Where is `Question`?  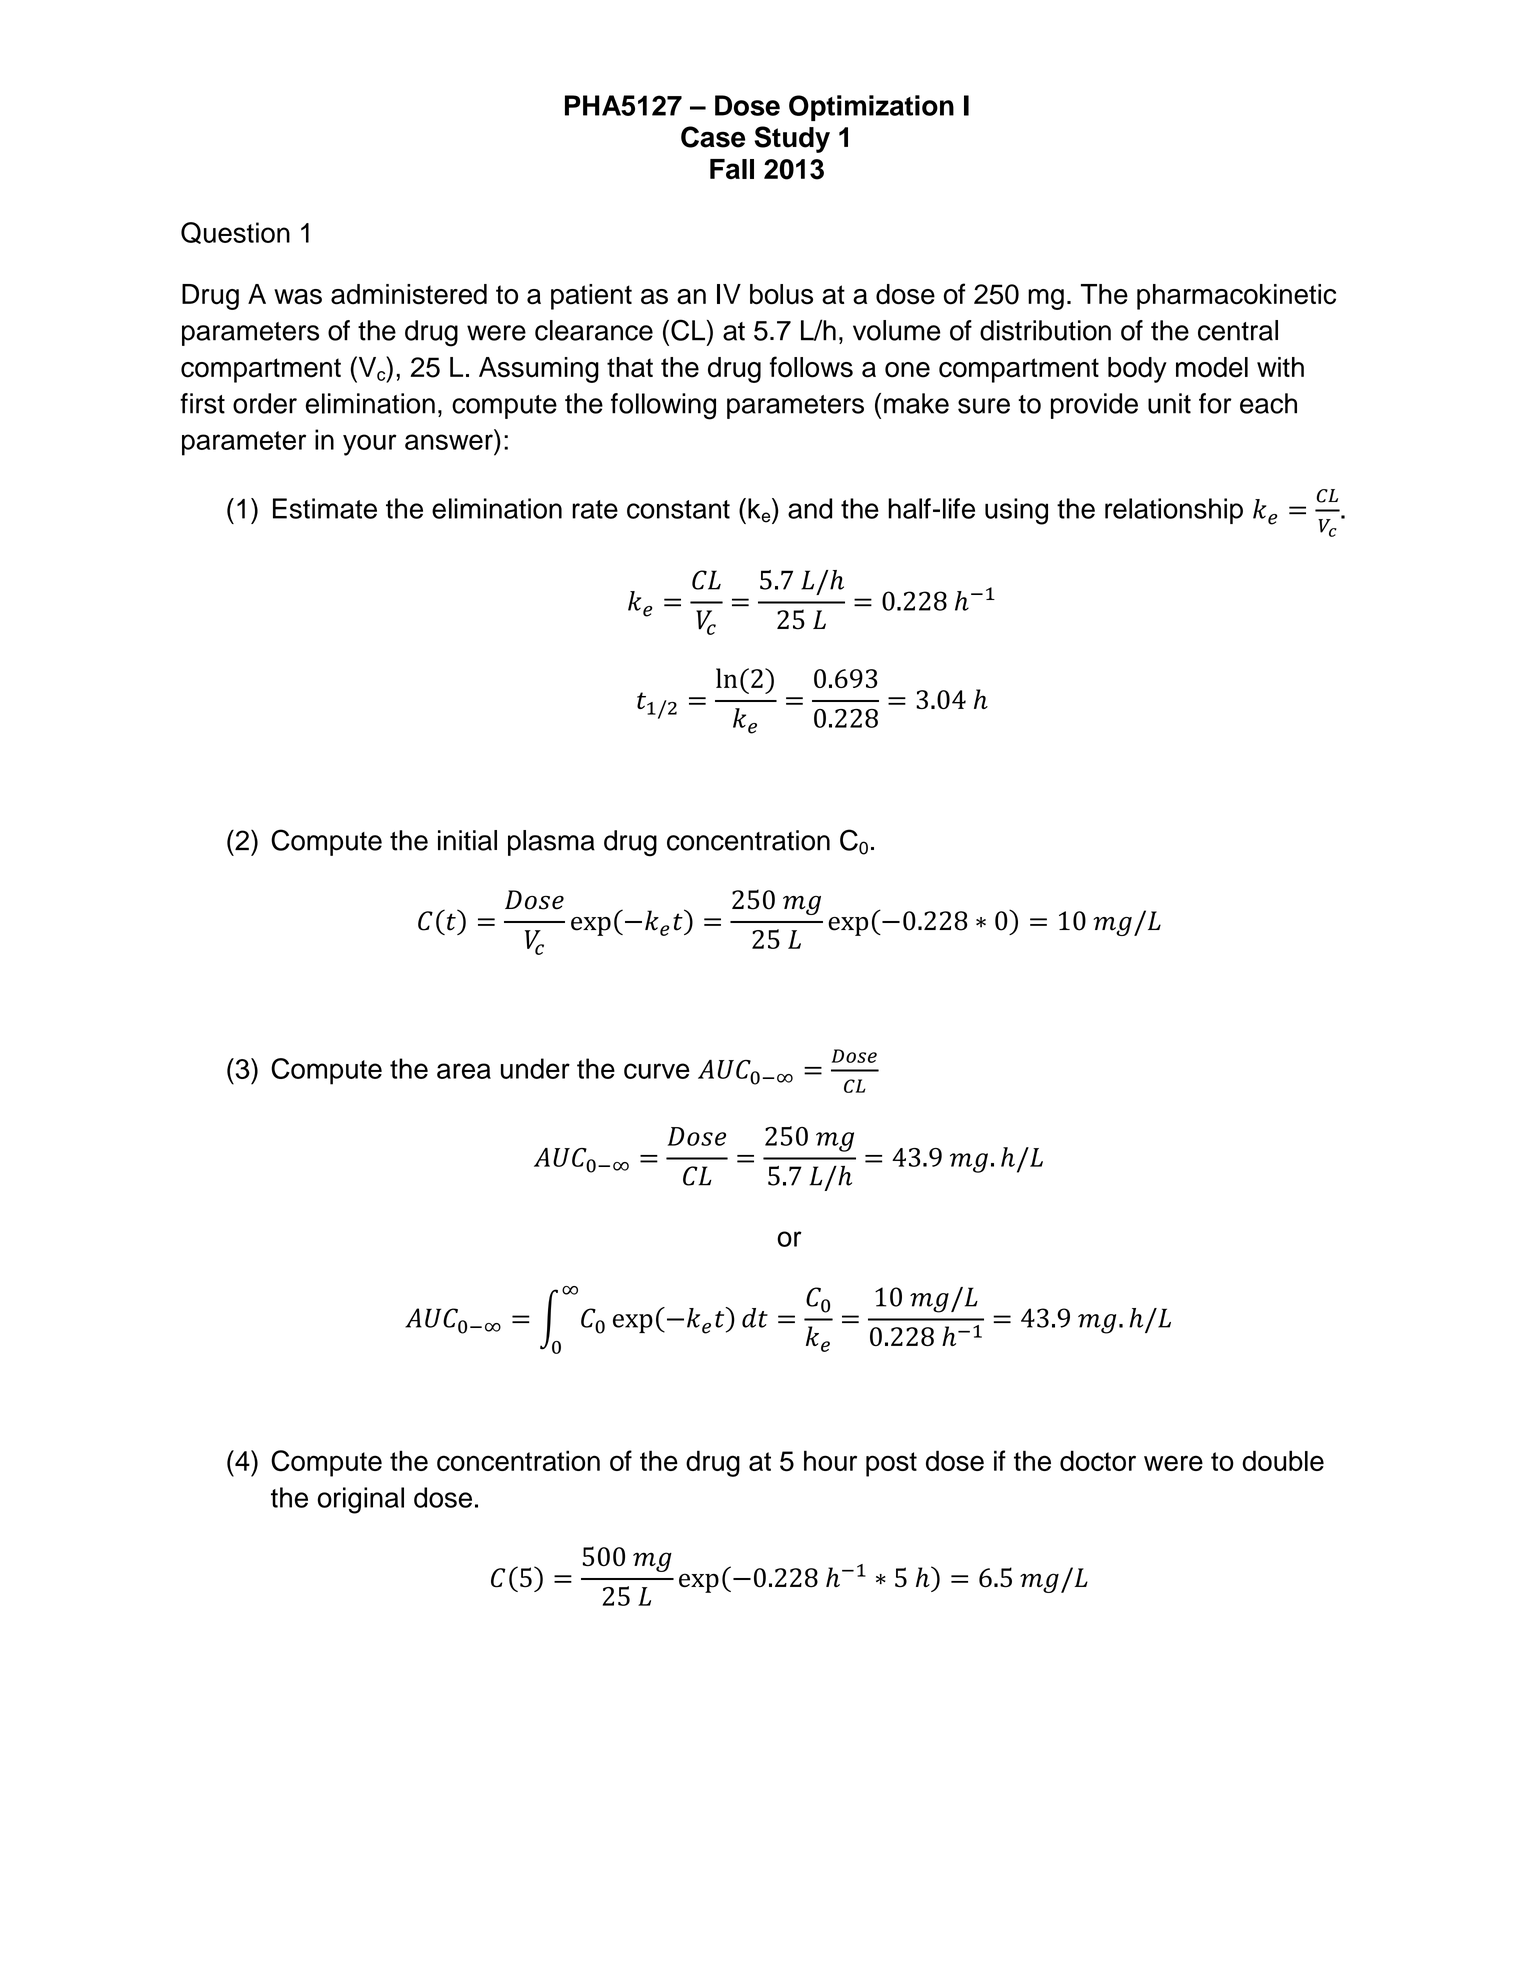
Question is located at coordinates (235, 233).
